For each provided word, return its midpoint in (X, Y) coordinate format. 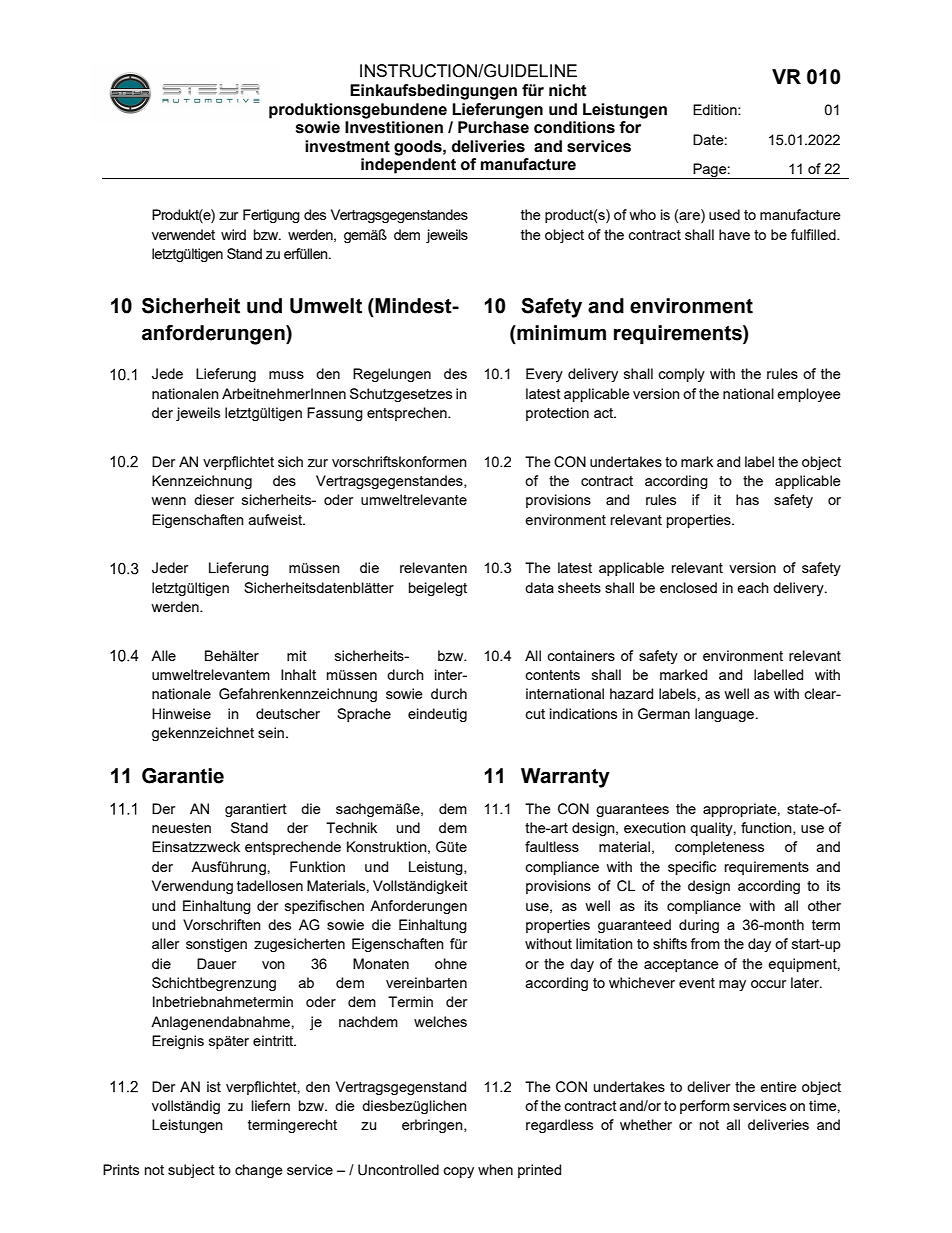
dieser (214, 499)
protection (557, 414)
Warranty (565, 778)
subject (191, 1171)
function (767, 828)
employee (809, 395)
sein (271, 732)
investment (347, 146)
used (724, 214)
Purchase (493, 127)
